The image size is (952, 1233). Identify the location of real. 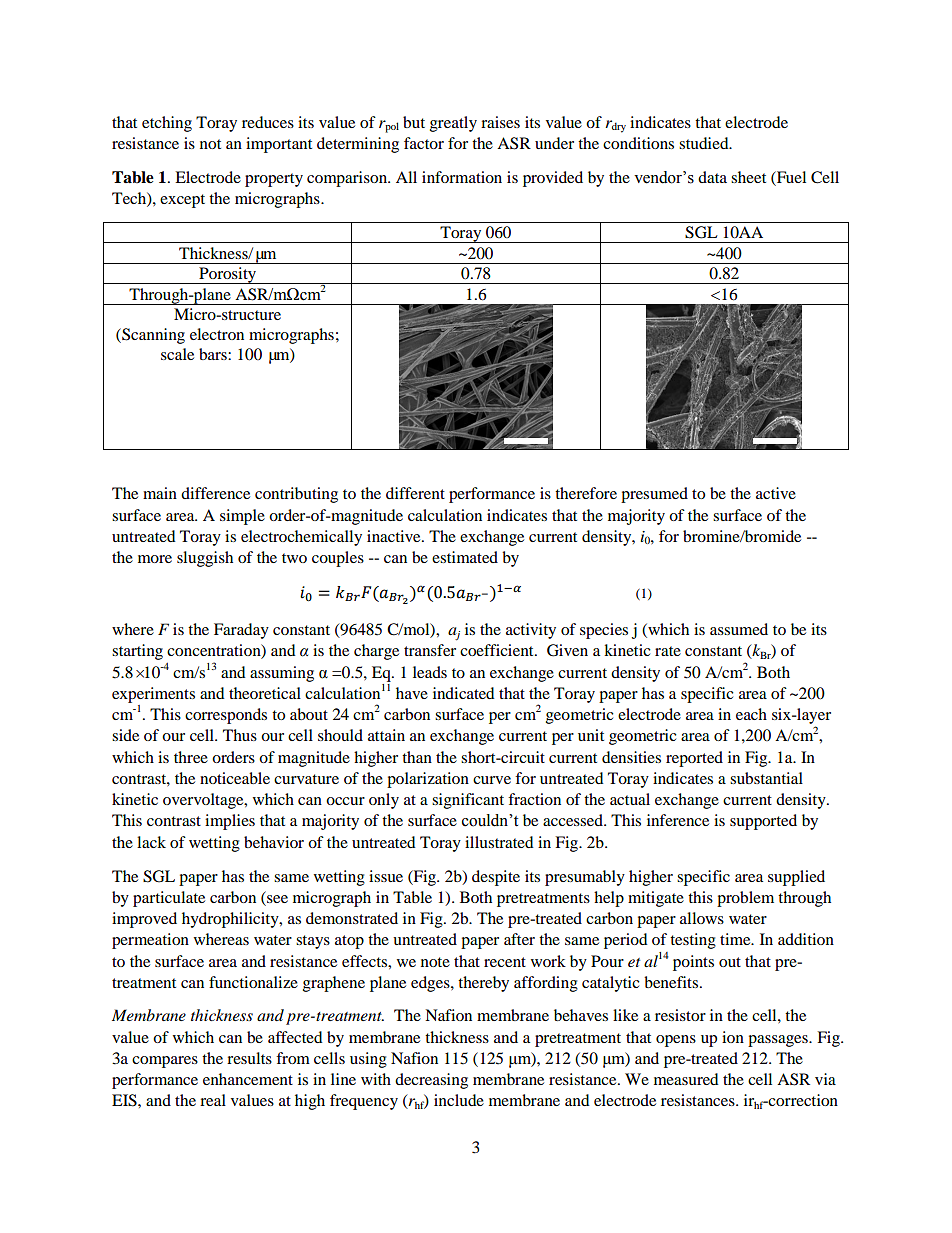
(213, 1100).
